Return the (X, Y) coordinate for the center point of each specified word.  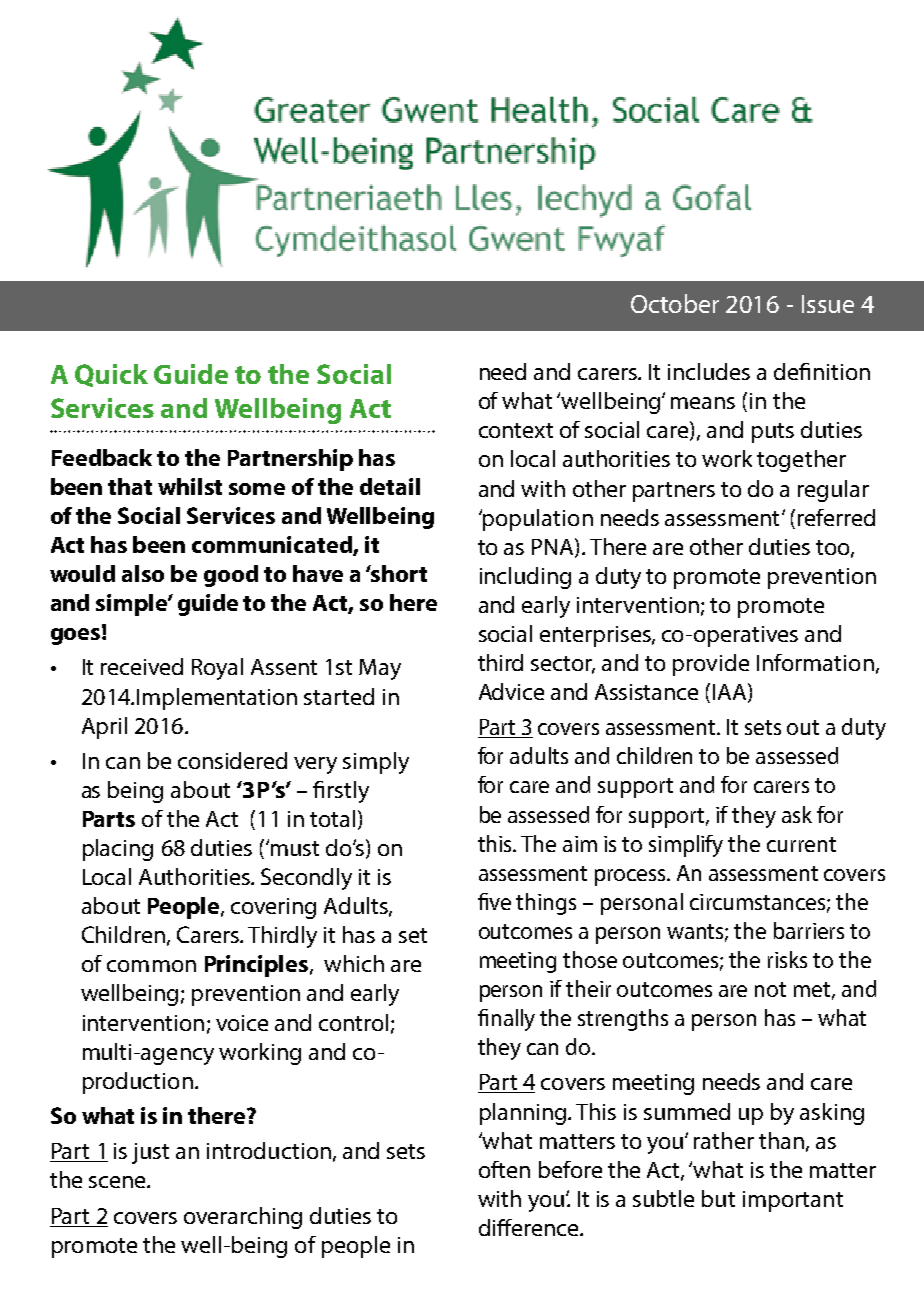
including (525, 578)
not (770, 989)
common (151, 966)
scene (118, 1182)
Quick (111, 375)
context (516, 430)
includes (709, 371)
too (834, 548)
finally (506, 1020)
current (801, 844)
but (718, 1198)
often (504, 1169)
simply (376, 763)
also (143, 573)
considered (232, 760)
